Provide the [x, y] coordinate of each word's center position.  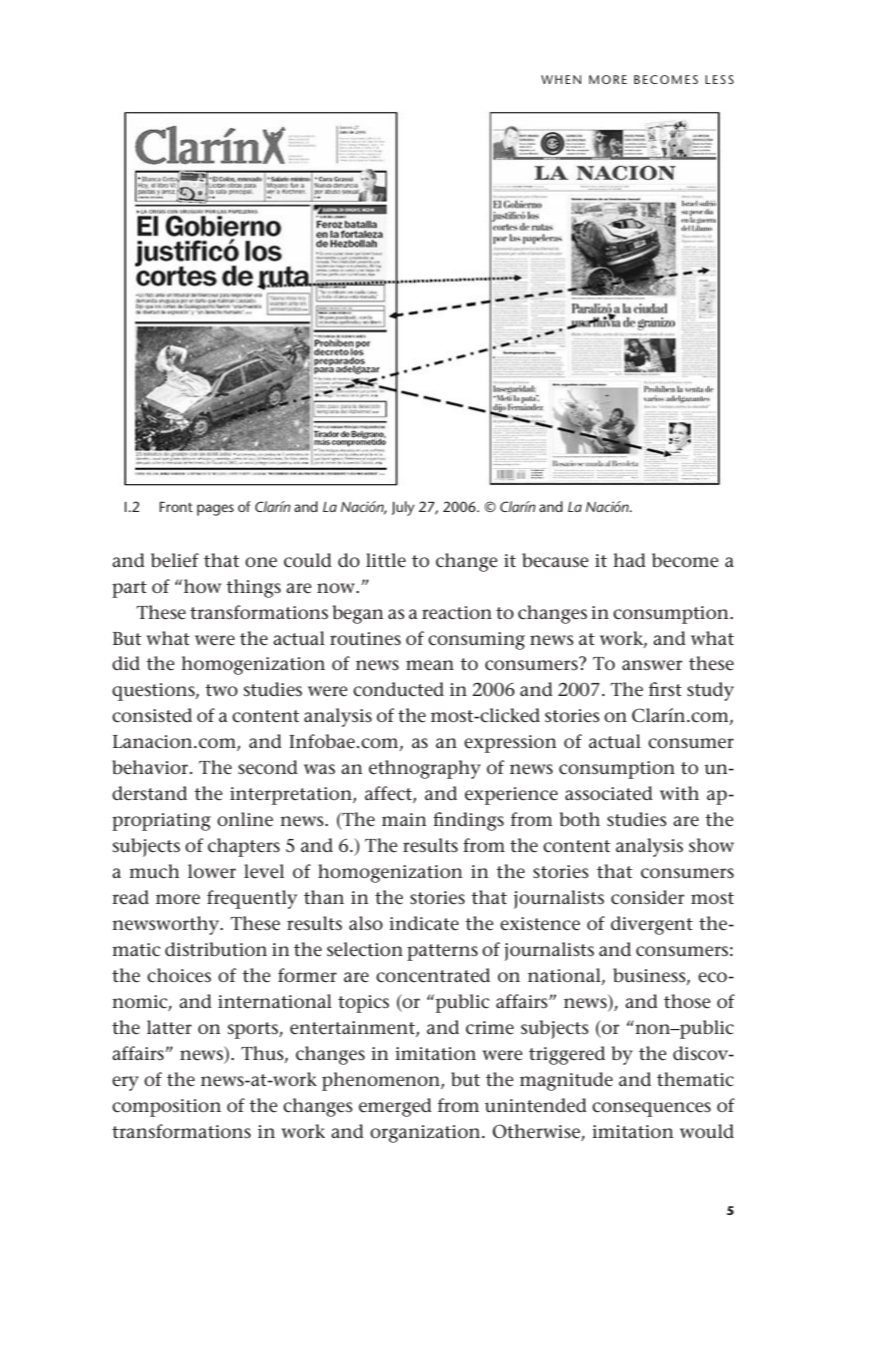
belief [175, 560]
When [561, 79]
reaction [457, 613]
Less [719, 79]
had [629, 560]
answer [652, 665]
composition [166, 1108]
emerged [395, 1107]
